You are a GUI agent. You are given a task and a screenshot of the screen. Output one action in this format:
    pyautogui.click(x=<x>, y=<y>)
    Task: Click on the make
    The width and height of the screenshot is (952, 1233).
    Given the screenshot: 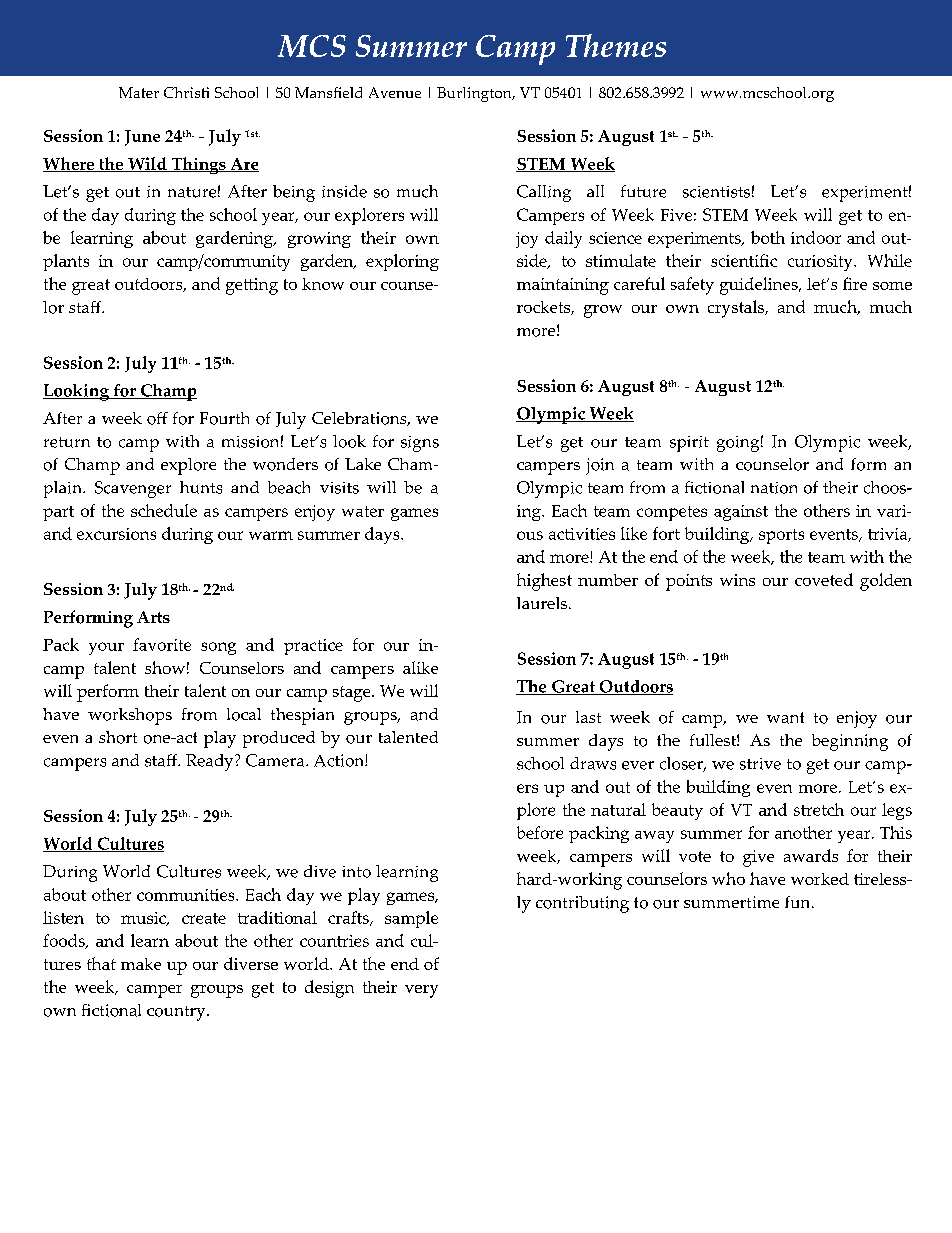 What is the action you would take?
    pyautogui.click(x=141, y=964)
